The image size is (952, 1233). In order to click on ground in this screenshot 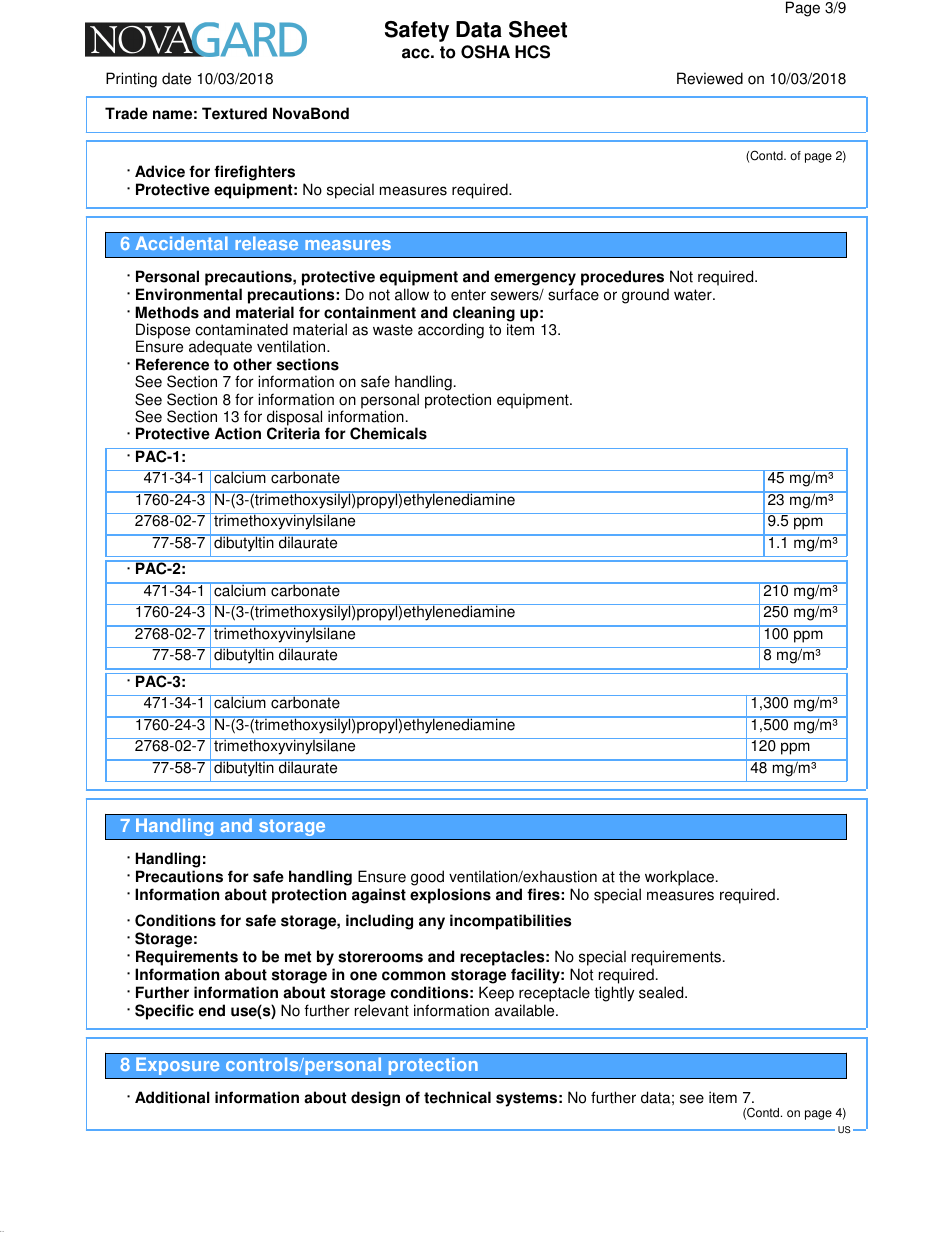, I will do `click(645, 296)`.
